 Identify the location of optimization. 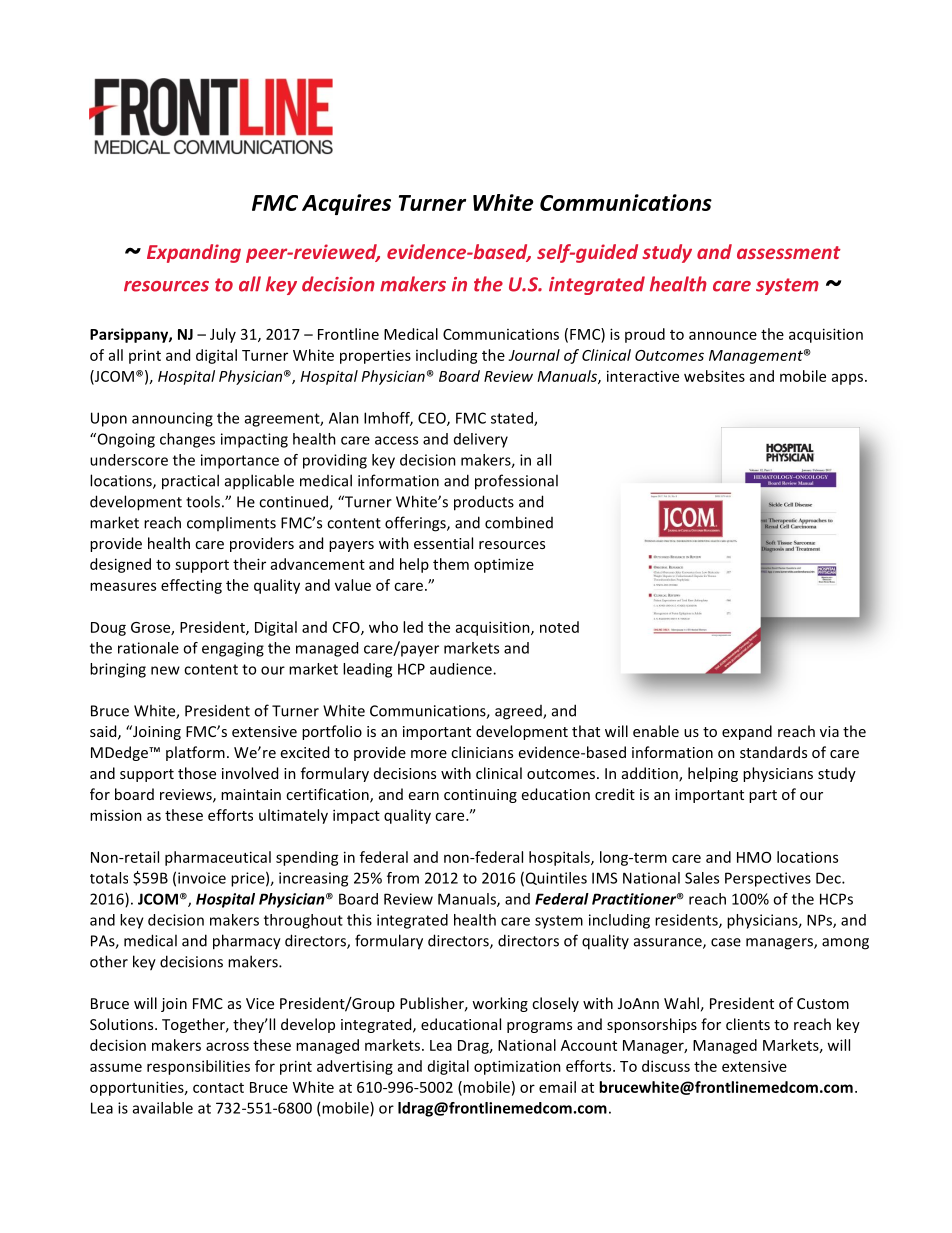
(517, 1067).
